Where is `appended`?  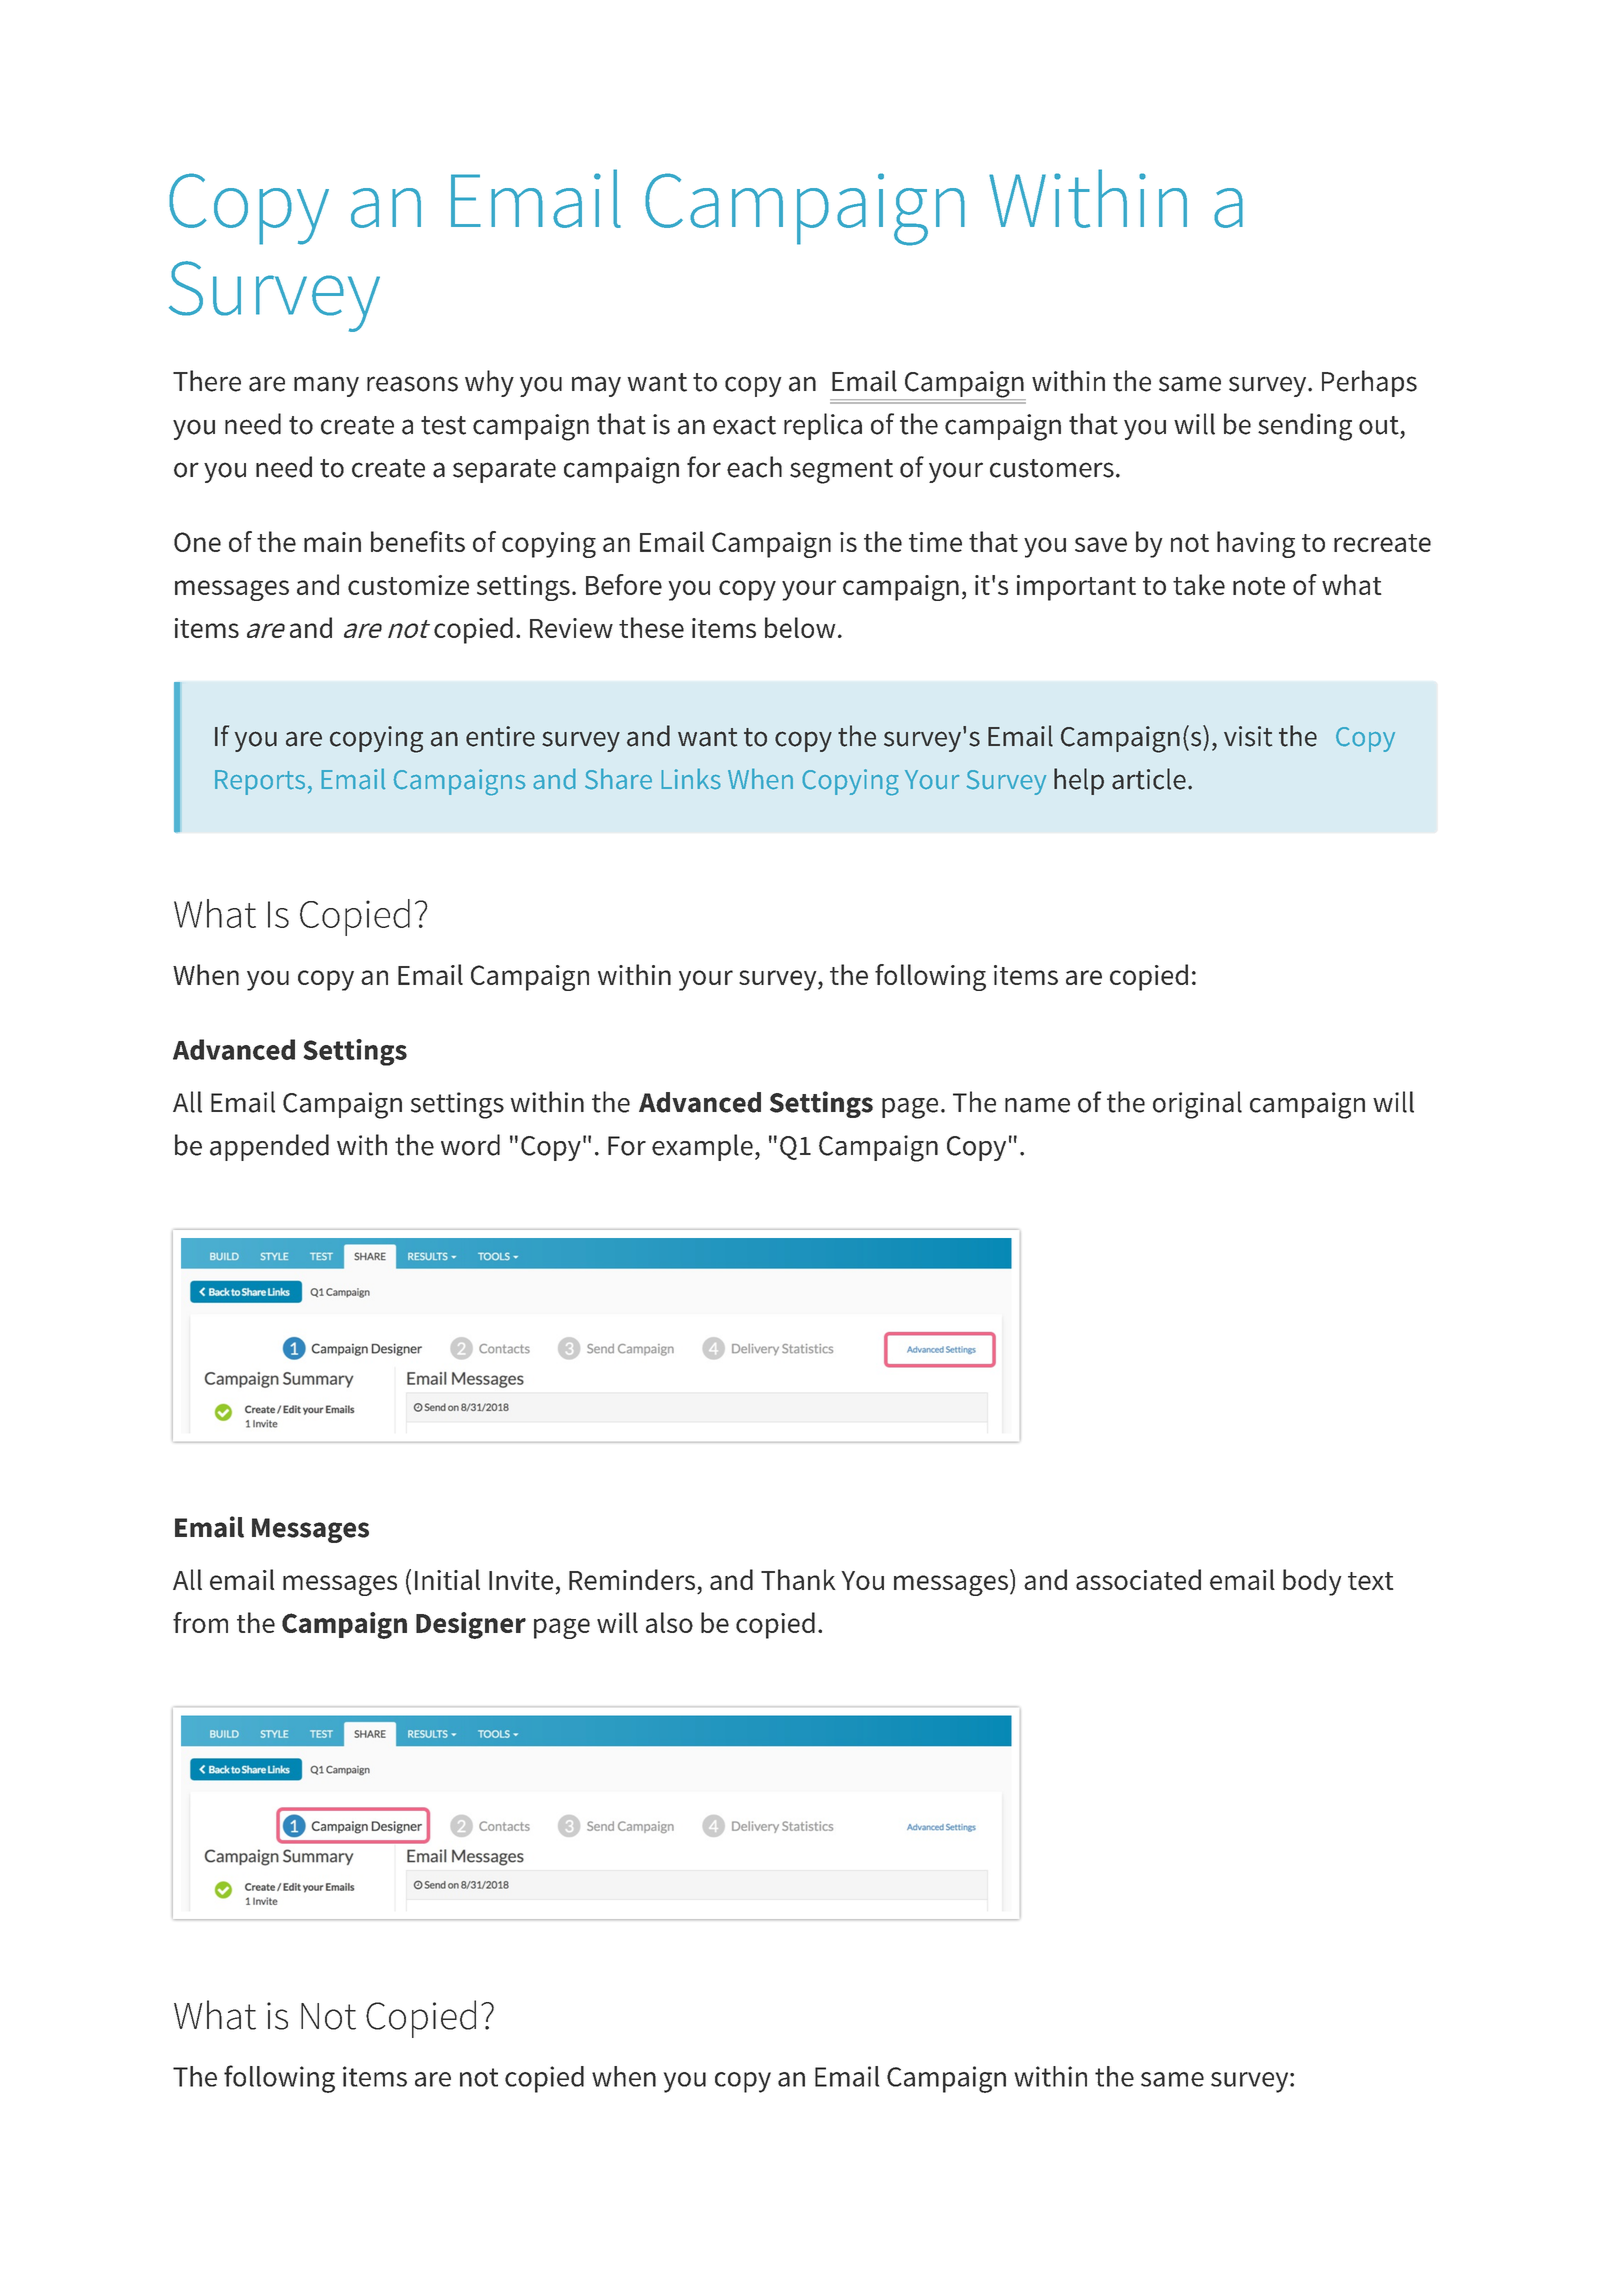 appended is located at coordinates (269, 1147).
